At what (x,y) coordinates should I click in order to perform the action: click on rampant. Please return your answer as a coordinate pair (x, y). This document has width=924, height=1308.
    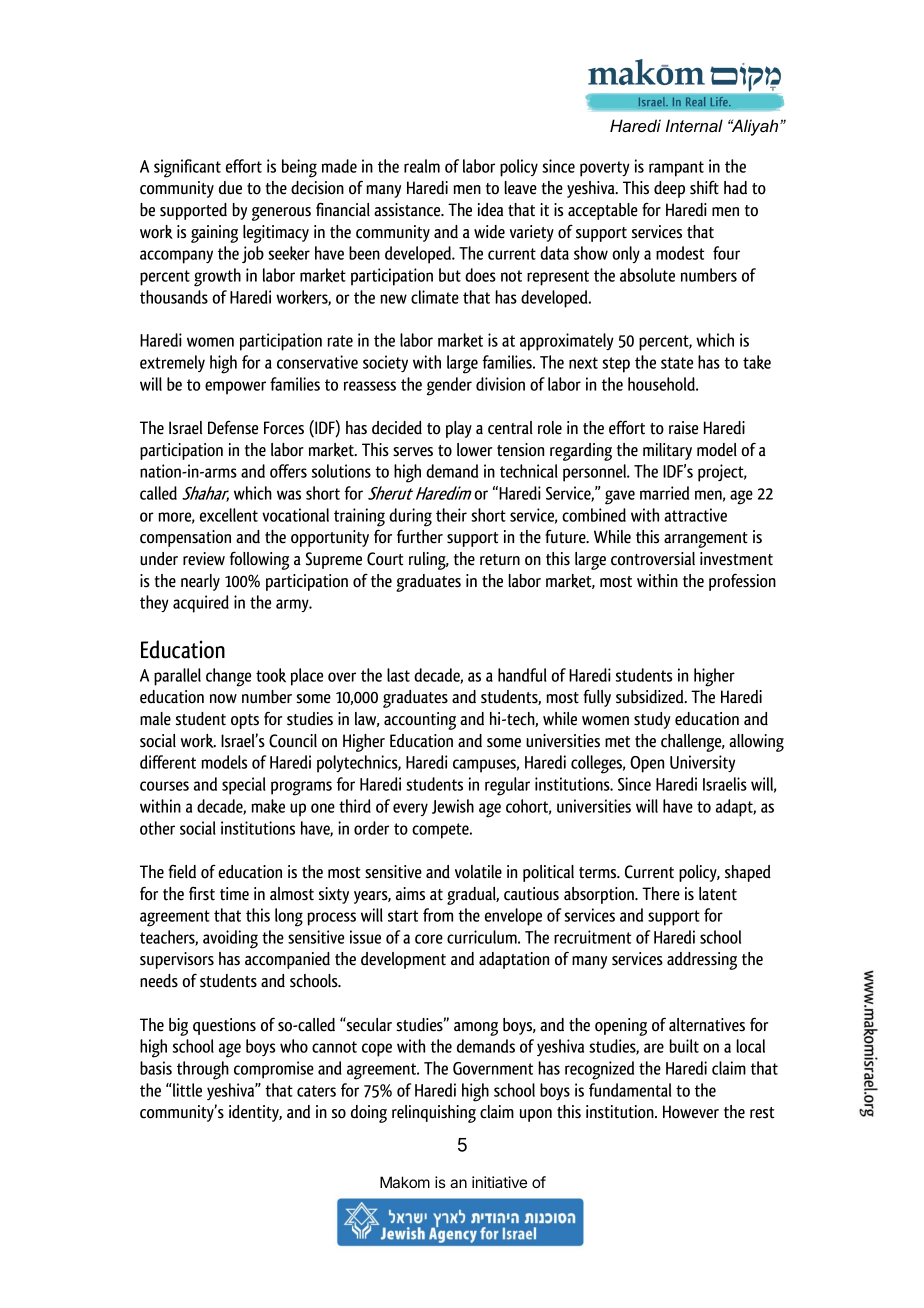
    Looking at the image, I should click on (676, 169).
